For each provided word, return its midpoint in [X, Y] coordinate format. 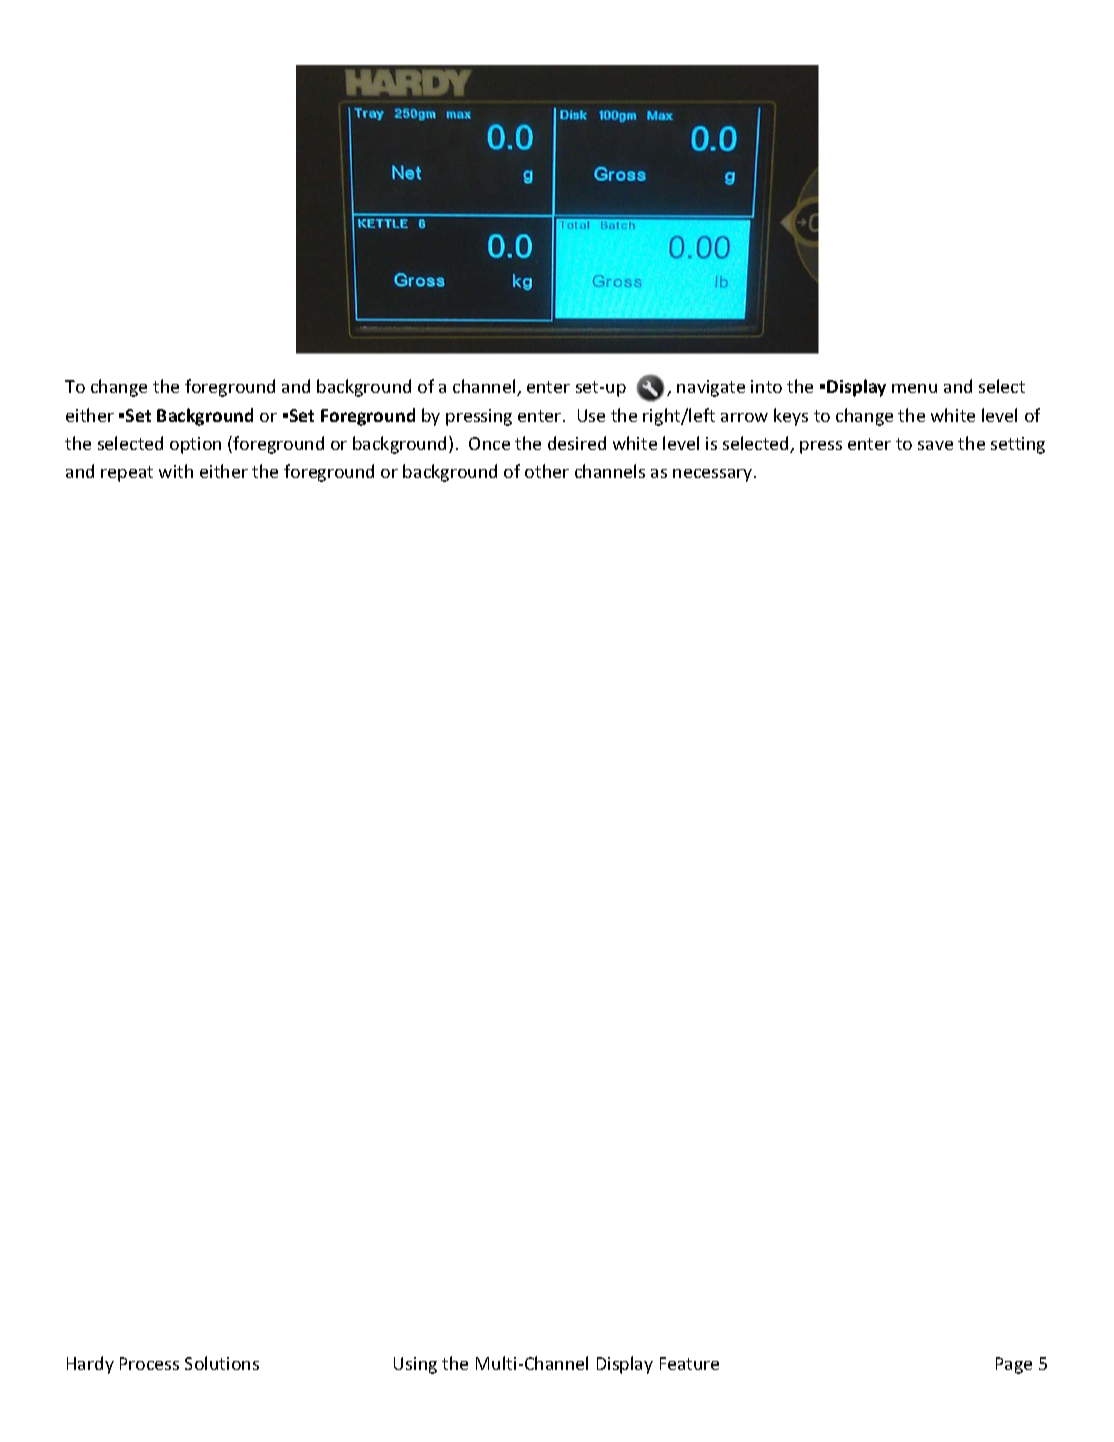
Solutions [222, 1363]
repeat [127, 474]
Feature [689, 1363]
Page [1014, 1365]
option [195, 445]
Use [591, 415]
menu [914, 388]
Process [149, 1363]
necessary [714, 475]
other [547, 471]
